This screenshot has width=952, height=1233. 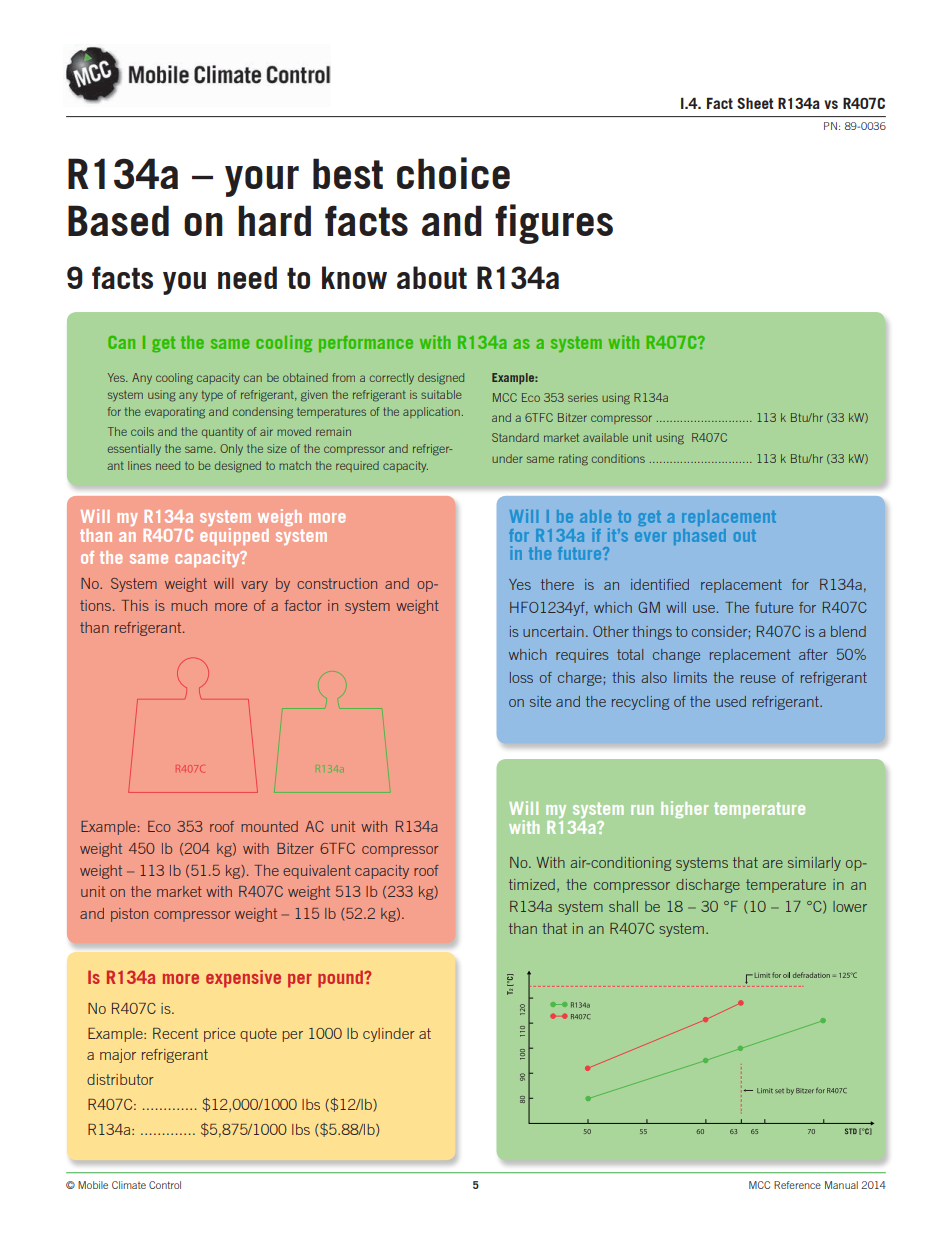 I want to click on phased, so click(x=700, y=537).
